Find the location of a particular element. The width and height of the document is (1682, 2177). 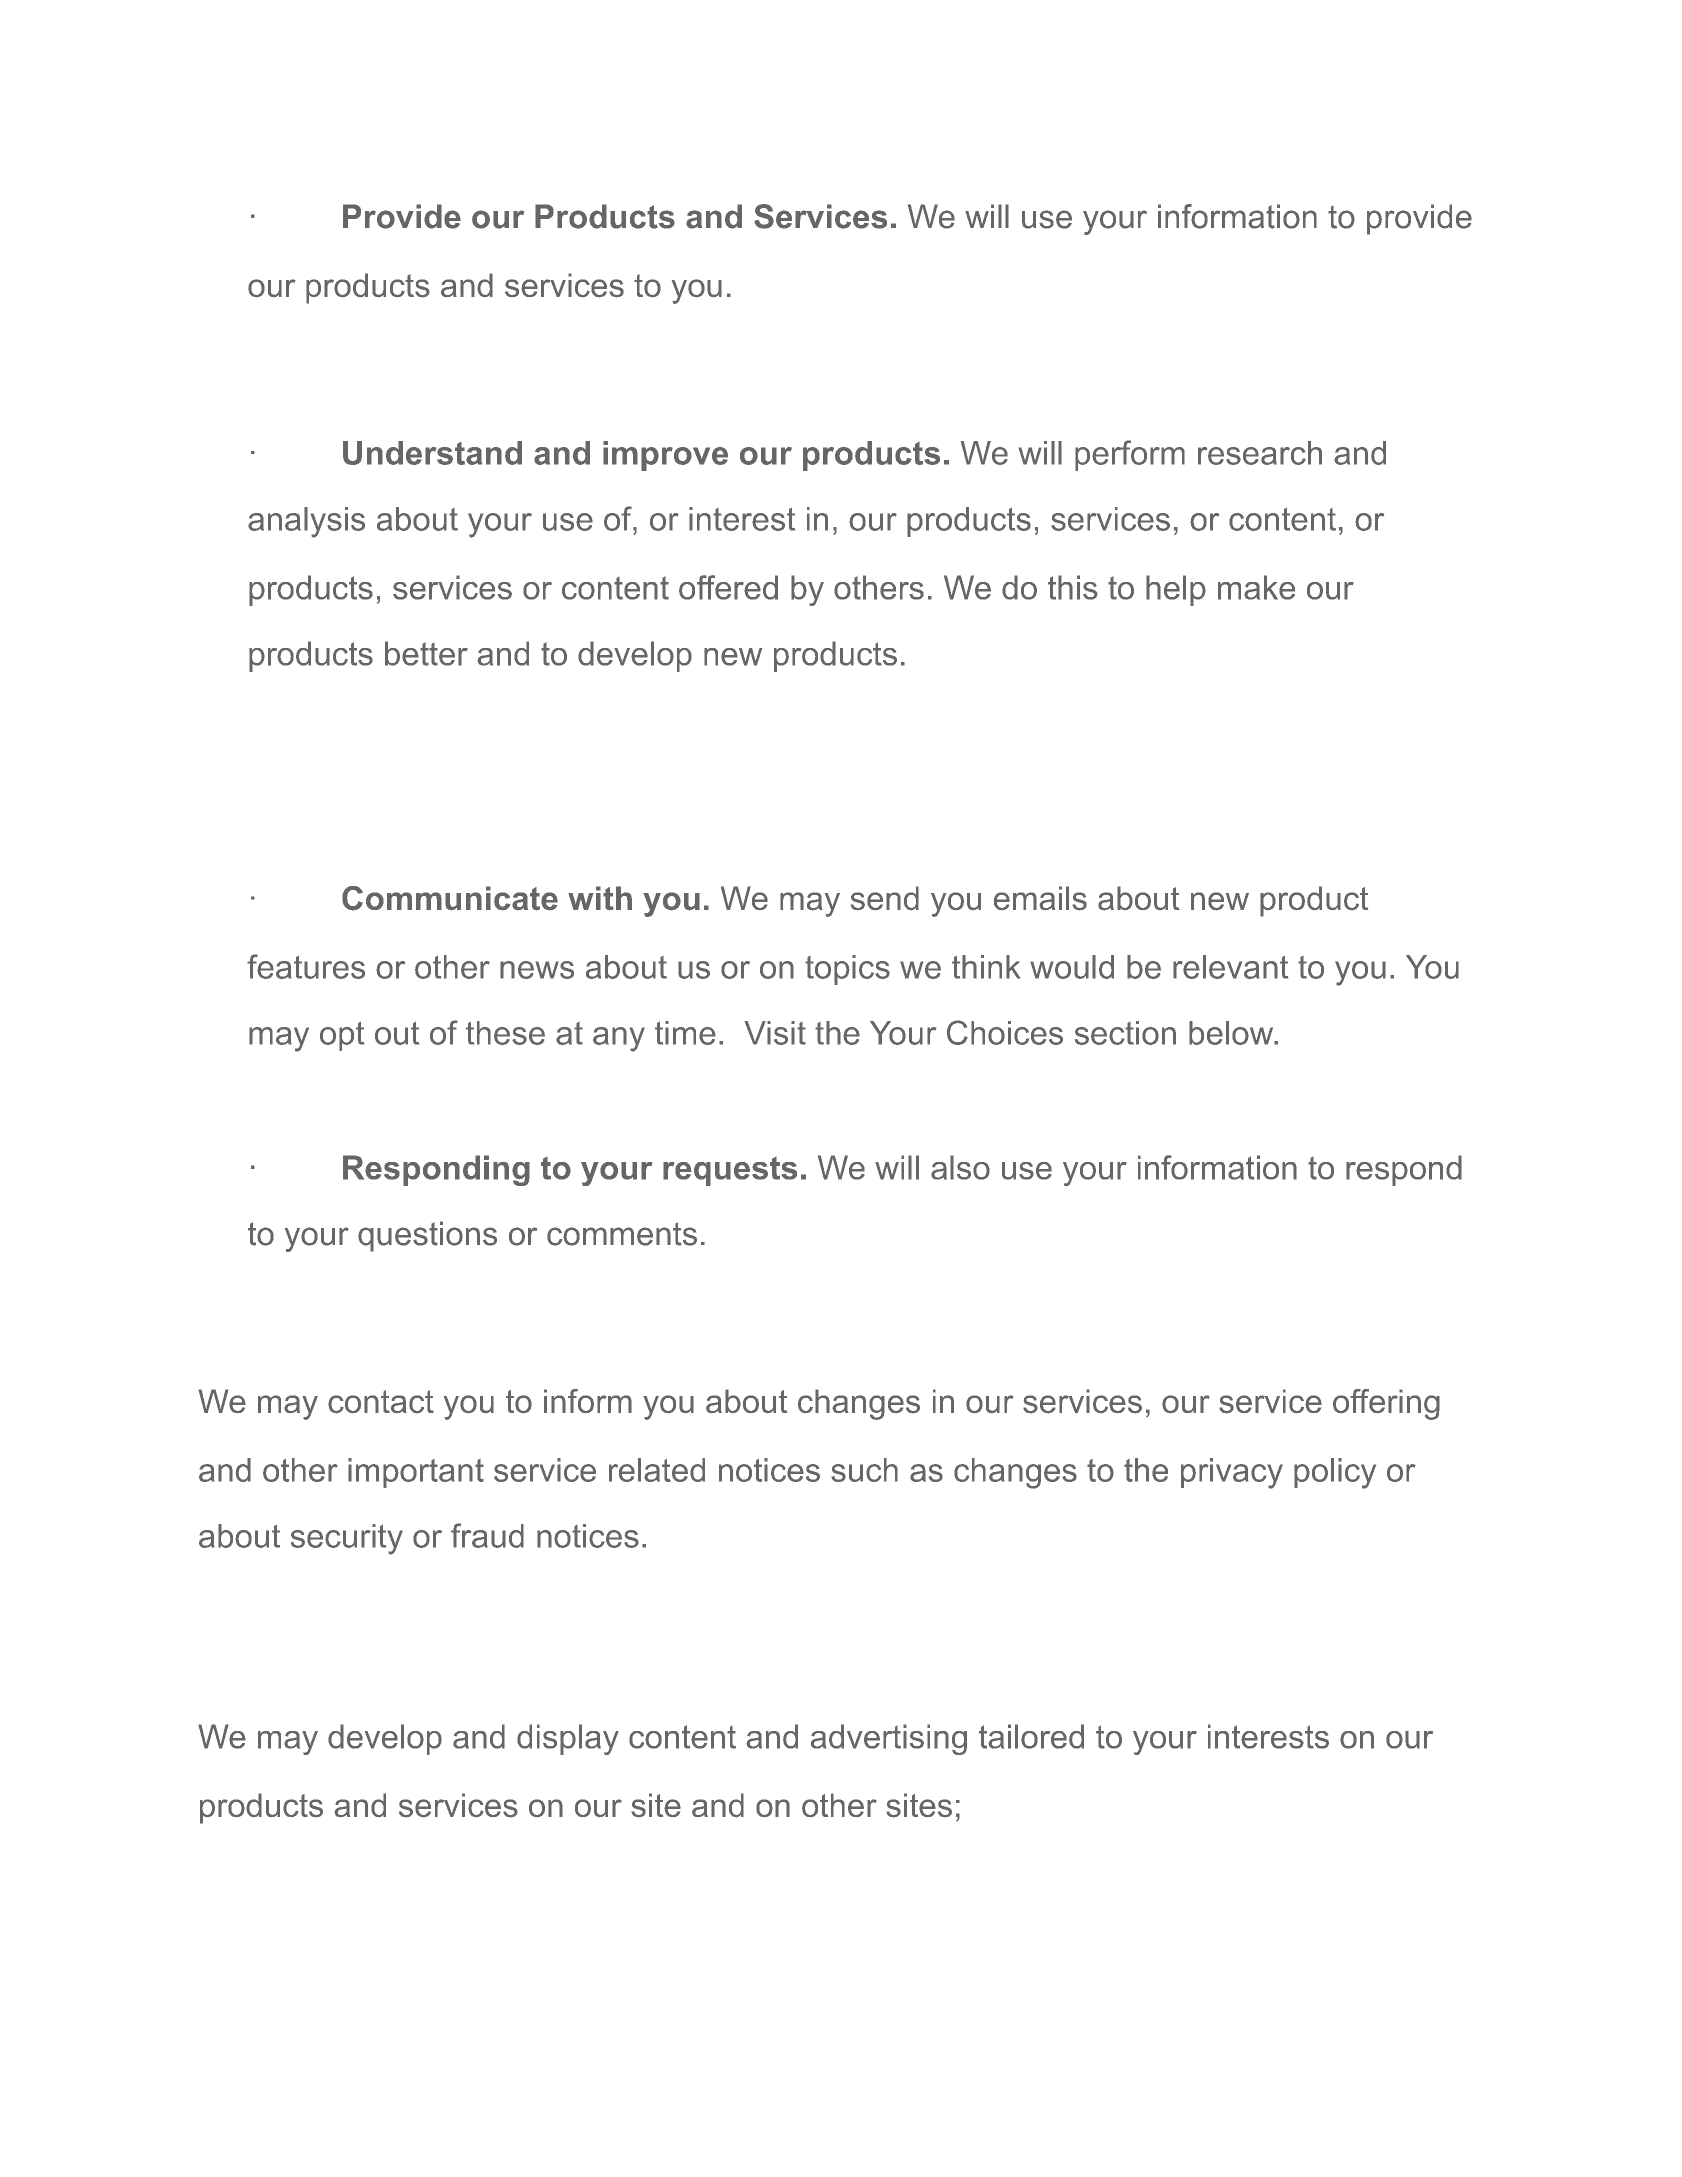

display is located at coordinates (568, 1739).
